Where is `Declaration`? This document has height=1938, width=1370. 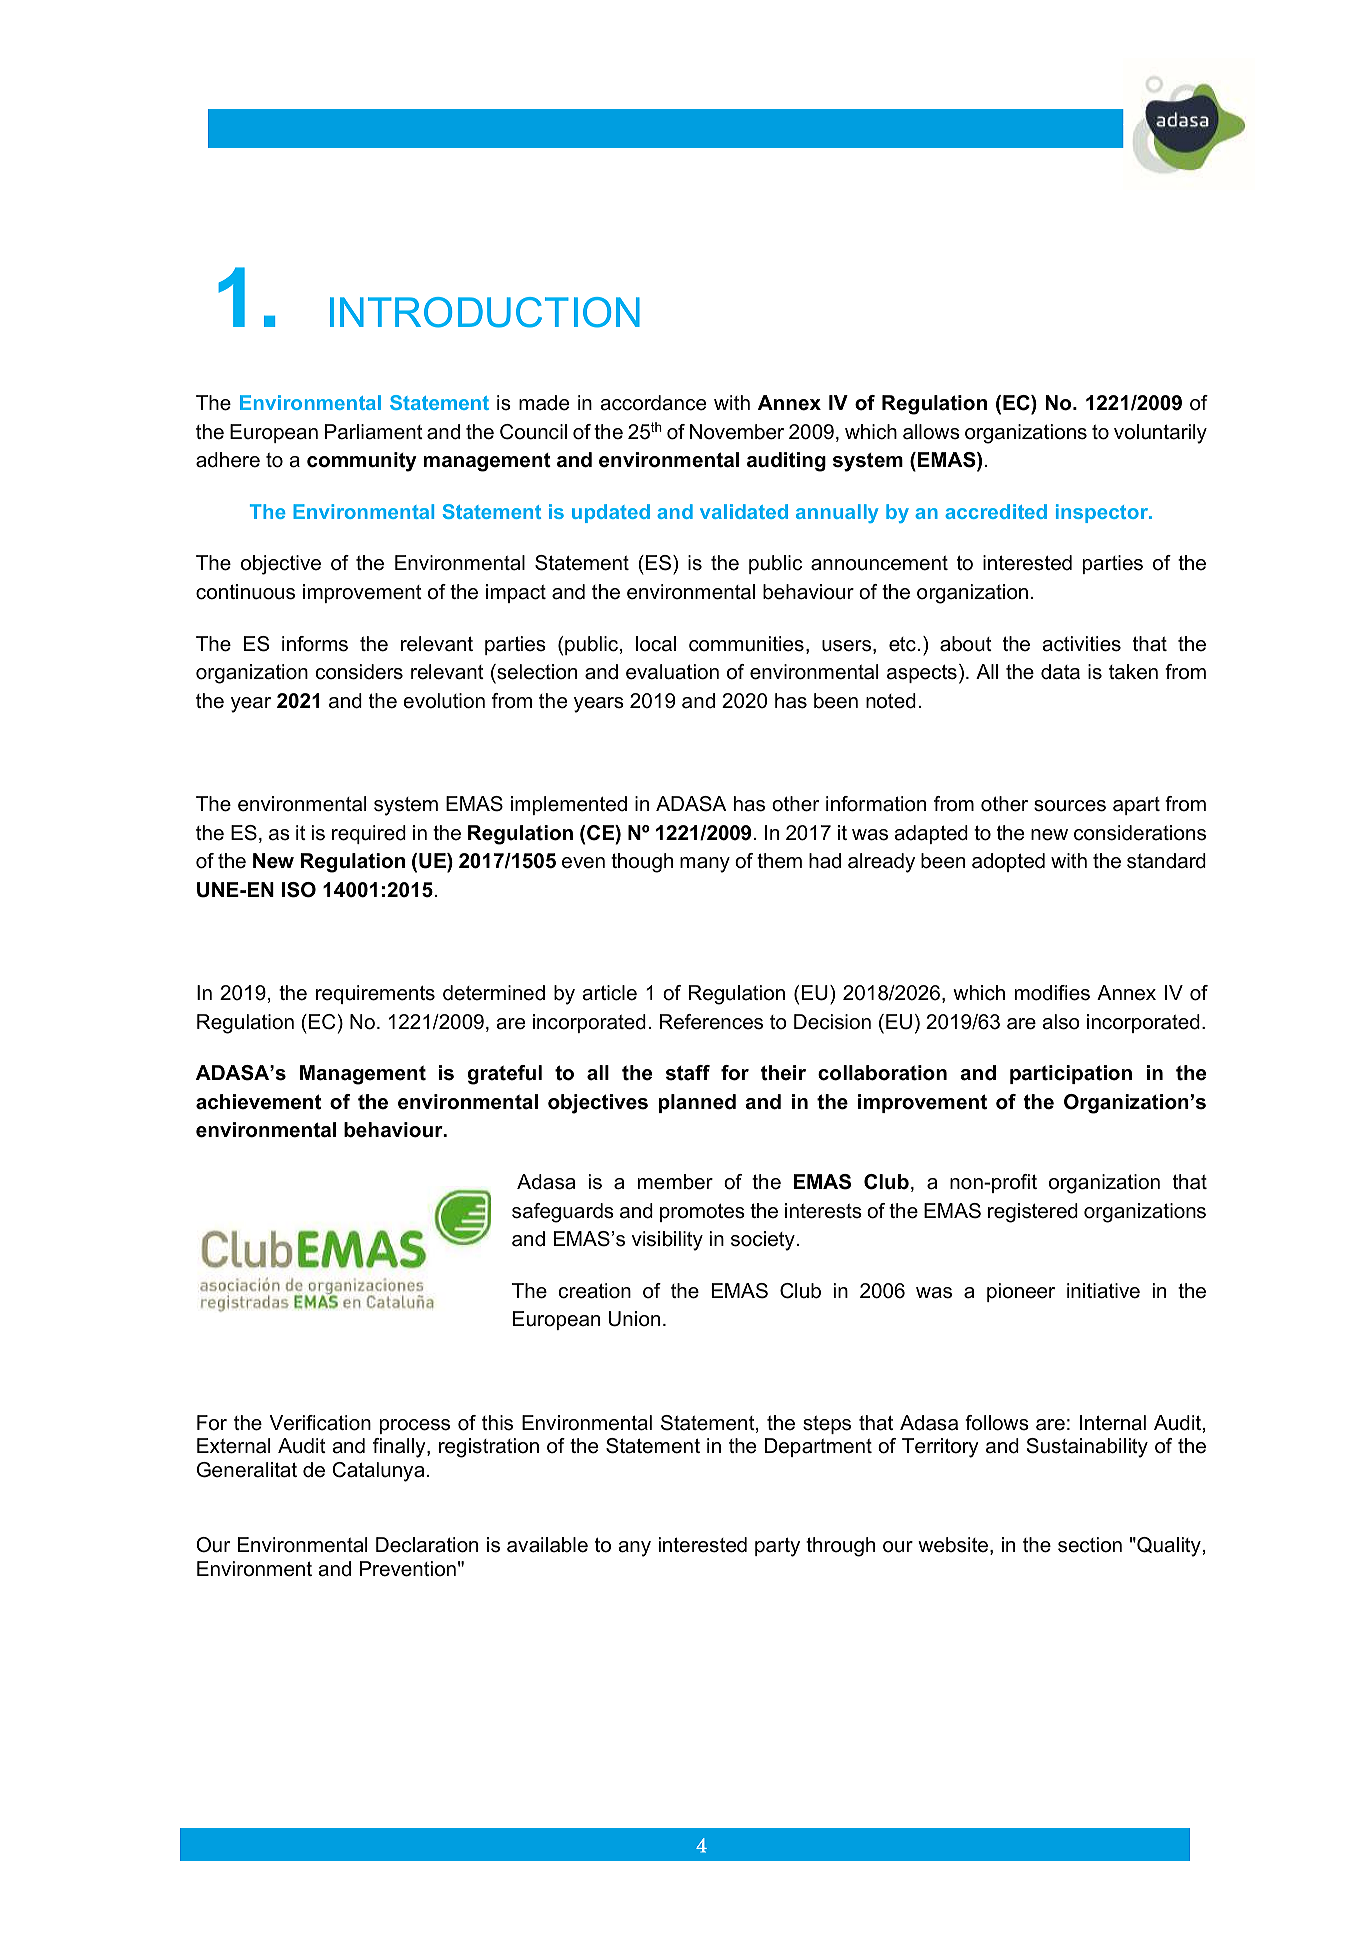 Declaration is located at coordinates (427, 1545).
